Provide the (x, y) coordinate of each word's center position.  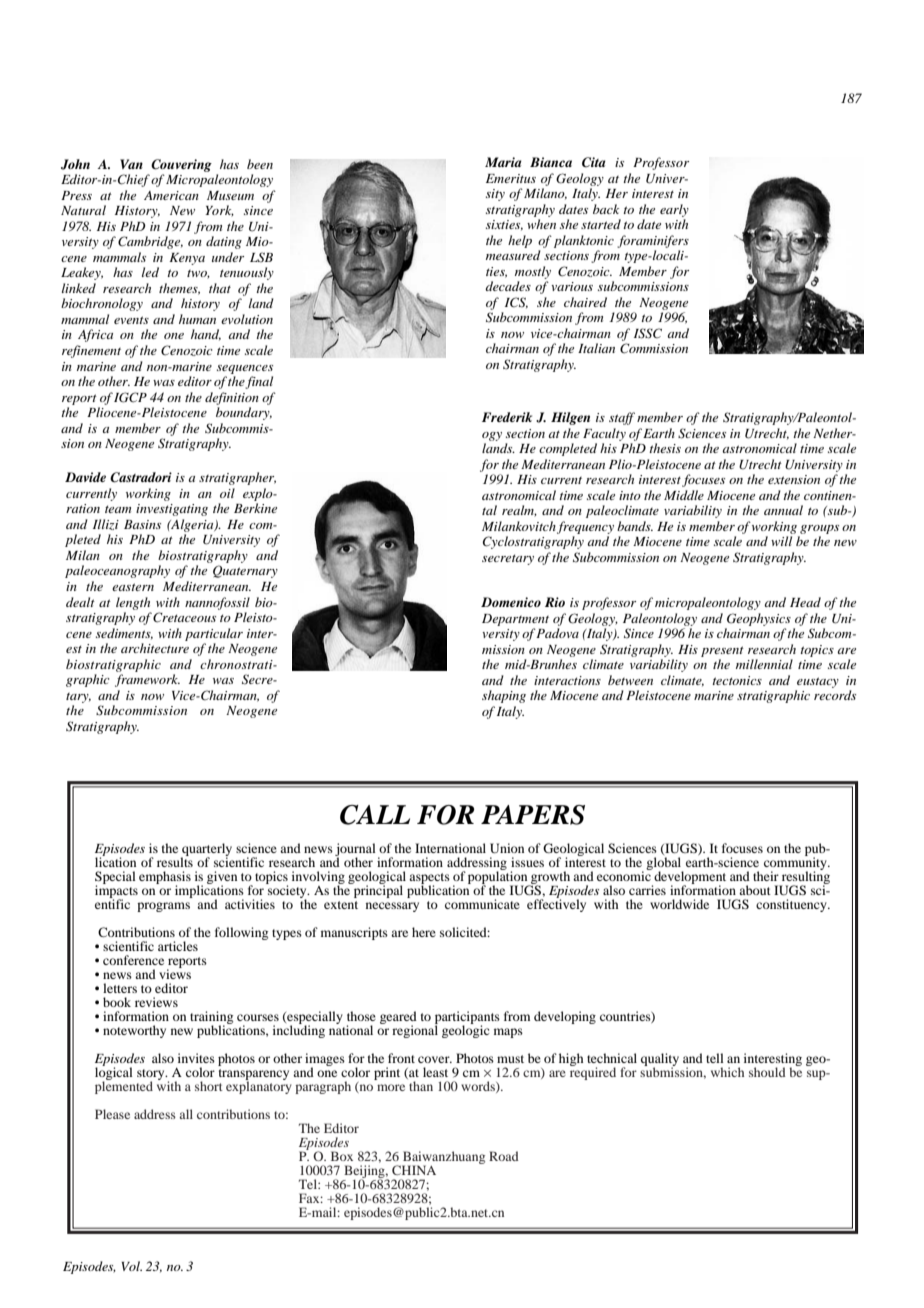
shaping (504, 696)
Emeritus (511, 178)
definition (232, 398)
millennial (764, 664)
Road (504, 1156)
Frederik (507, 417)
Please (112, 1114)
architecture (155, 648)
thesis (665, 448)
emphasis (165, 879)
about (755, 890)
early (674, 210)
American (171, 195)
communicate (482, 904)
